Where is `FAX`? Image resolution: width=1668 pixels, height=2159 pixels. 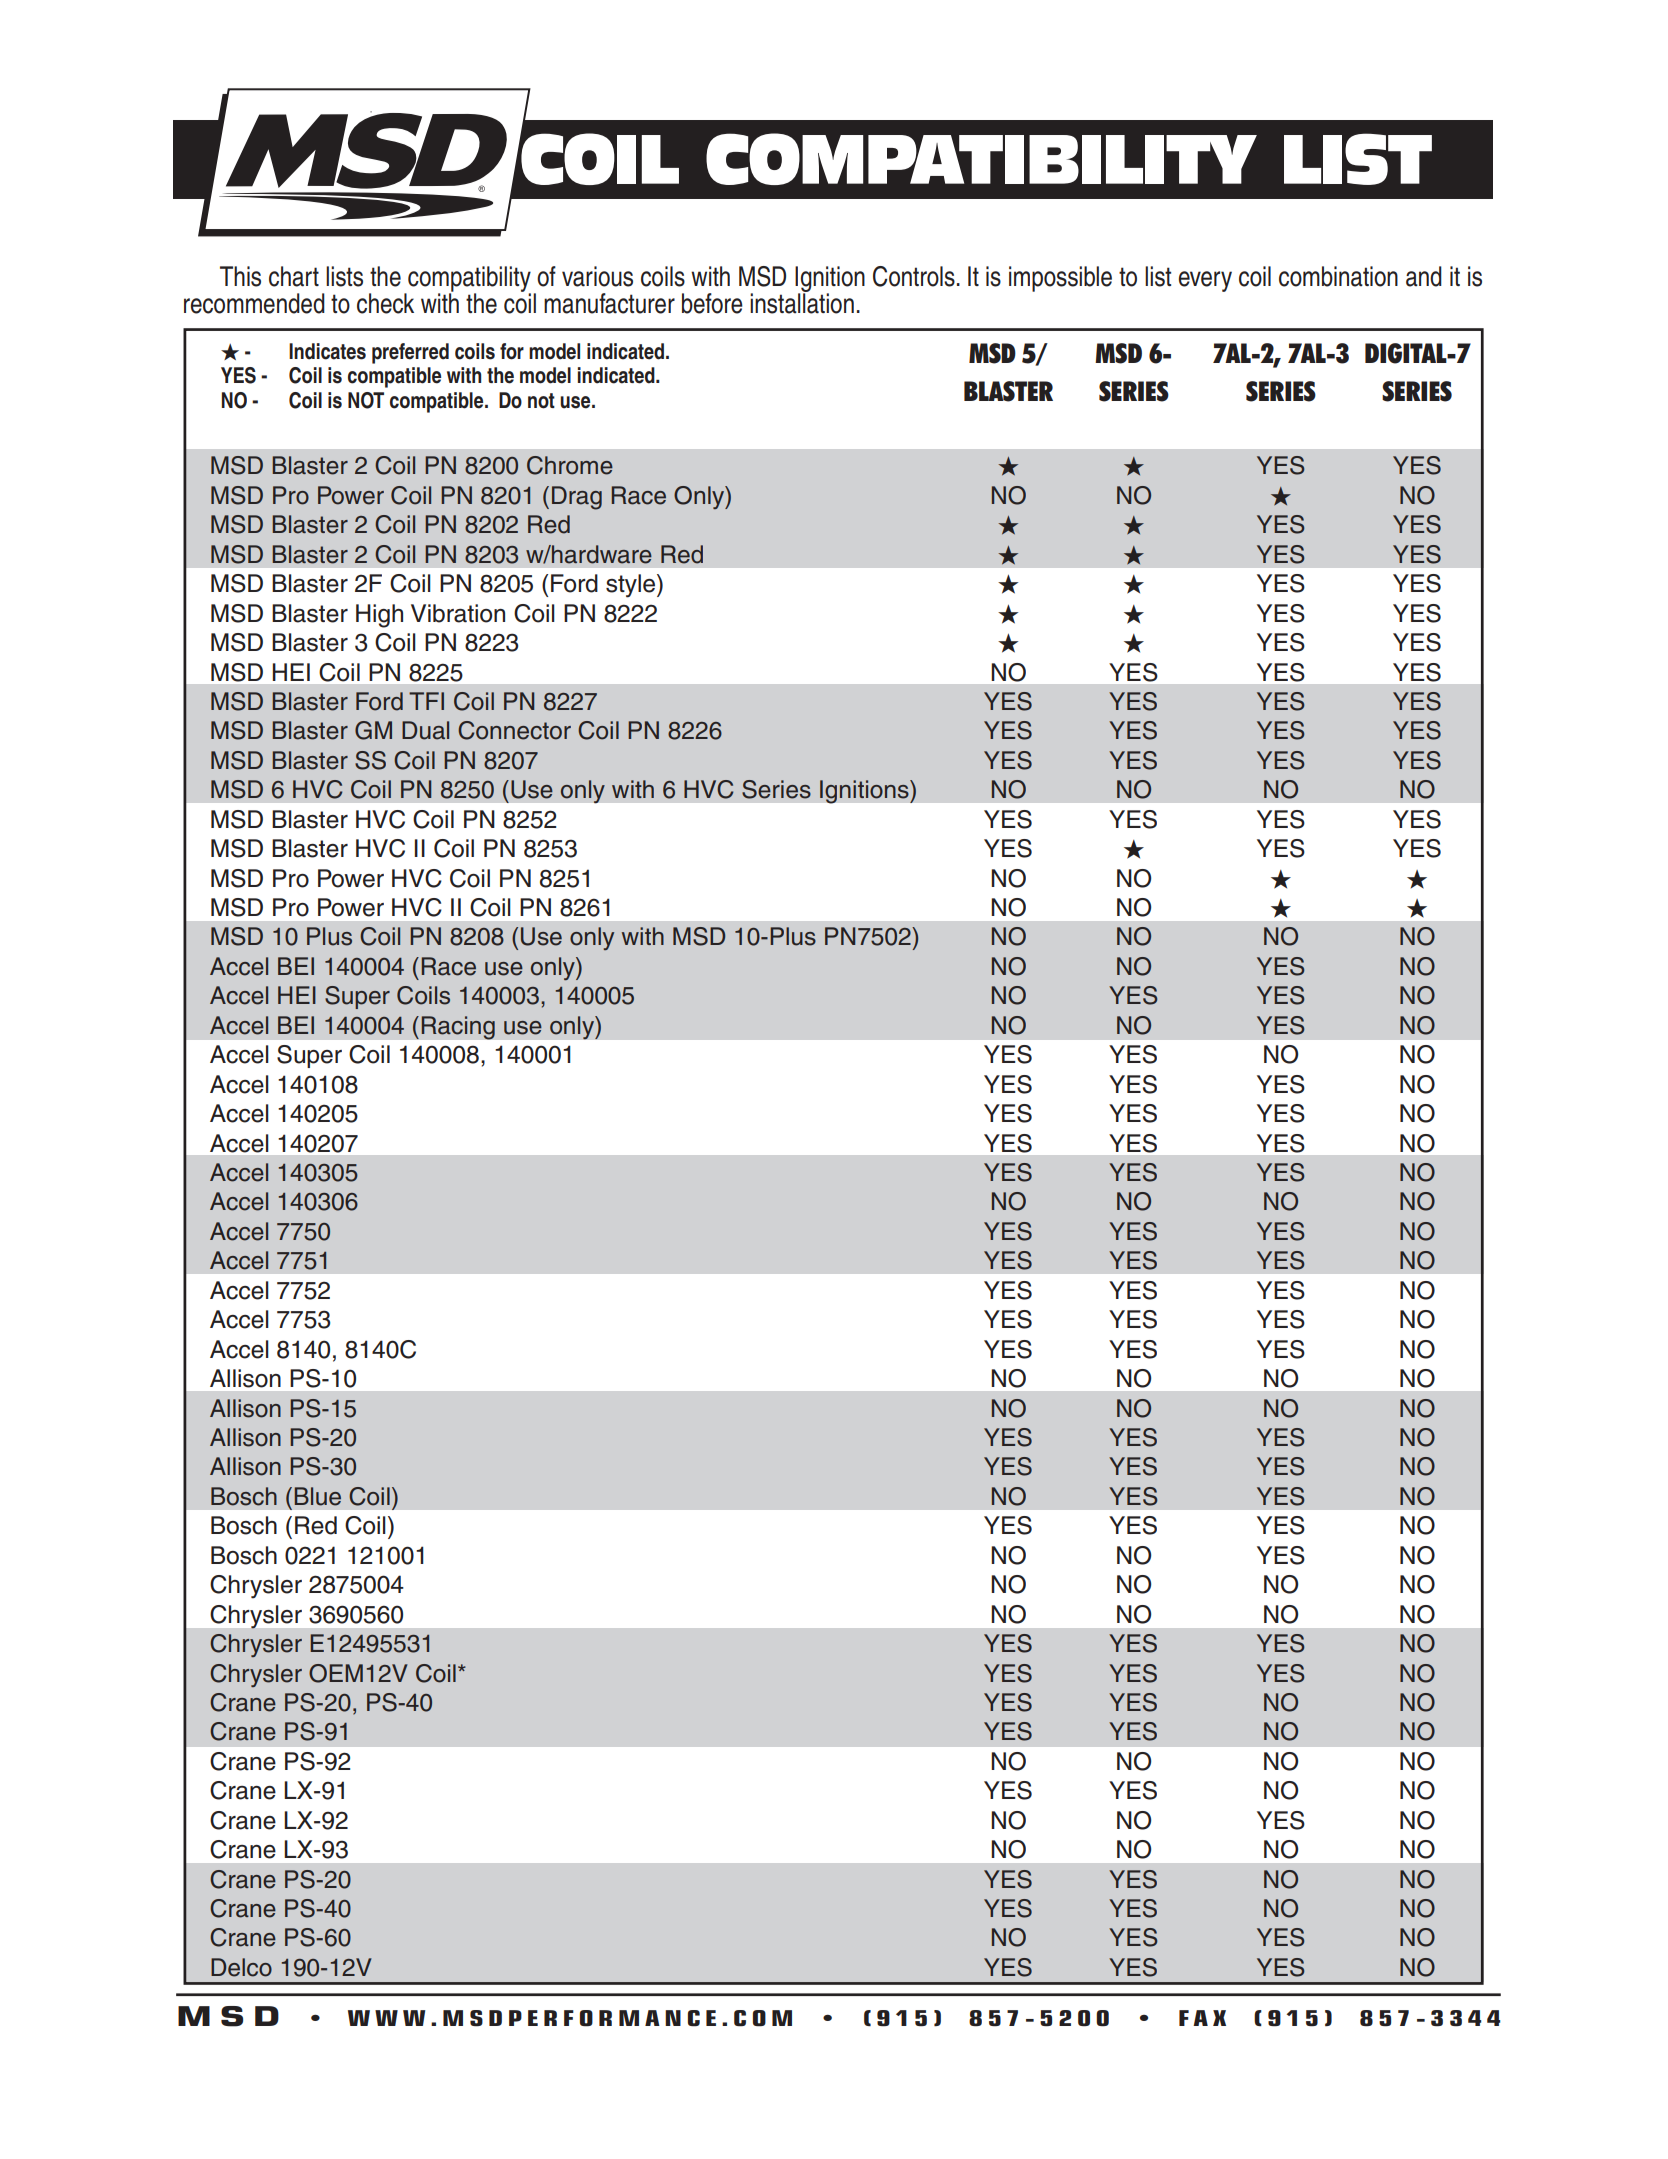
FAX is located at coordinates (1202, 2018).
